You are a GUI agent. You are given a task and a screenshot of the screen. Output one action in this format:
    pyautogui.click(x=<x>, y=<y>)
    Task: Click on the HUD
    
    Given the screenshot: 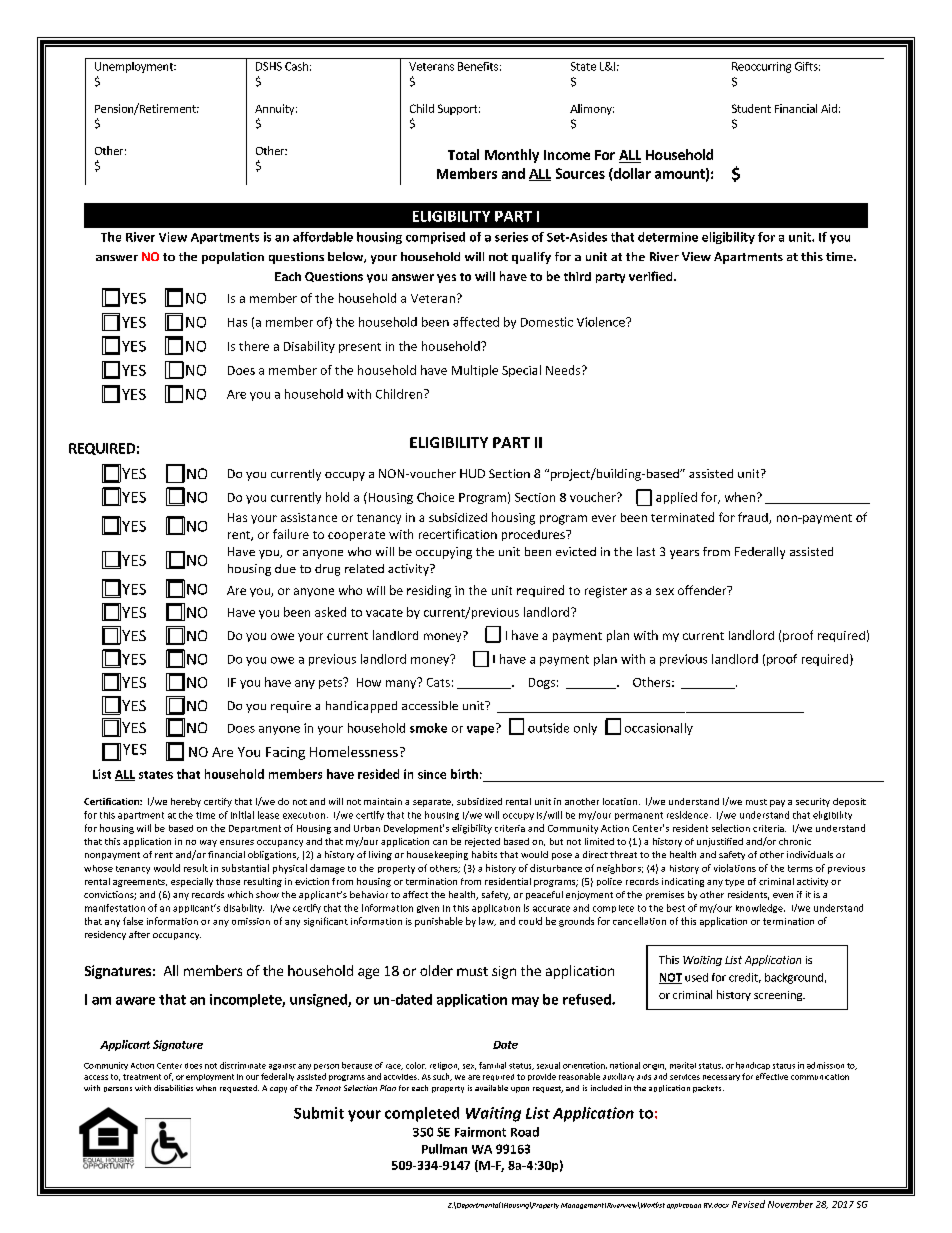 What is the action you would take?
    pyautogui.click(x=472, y=473)
